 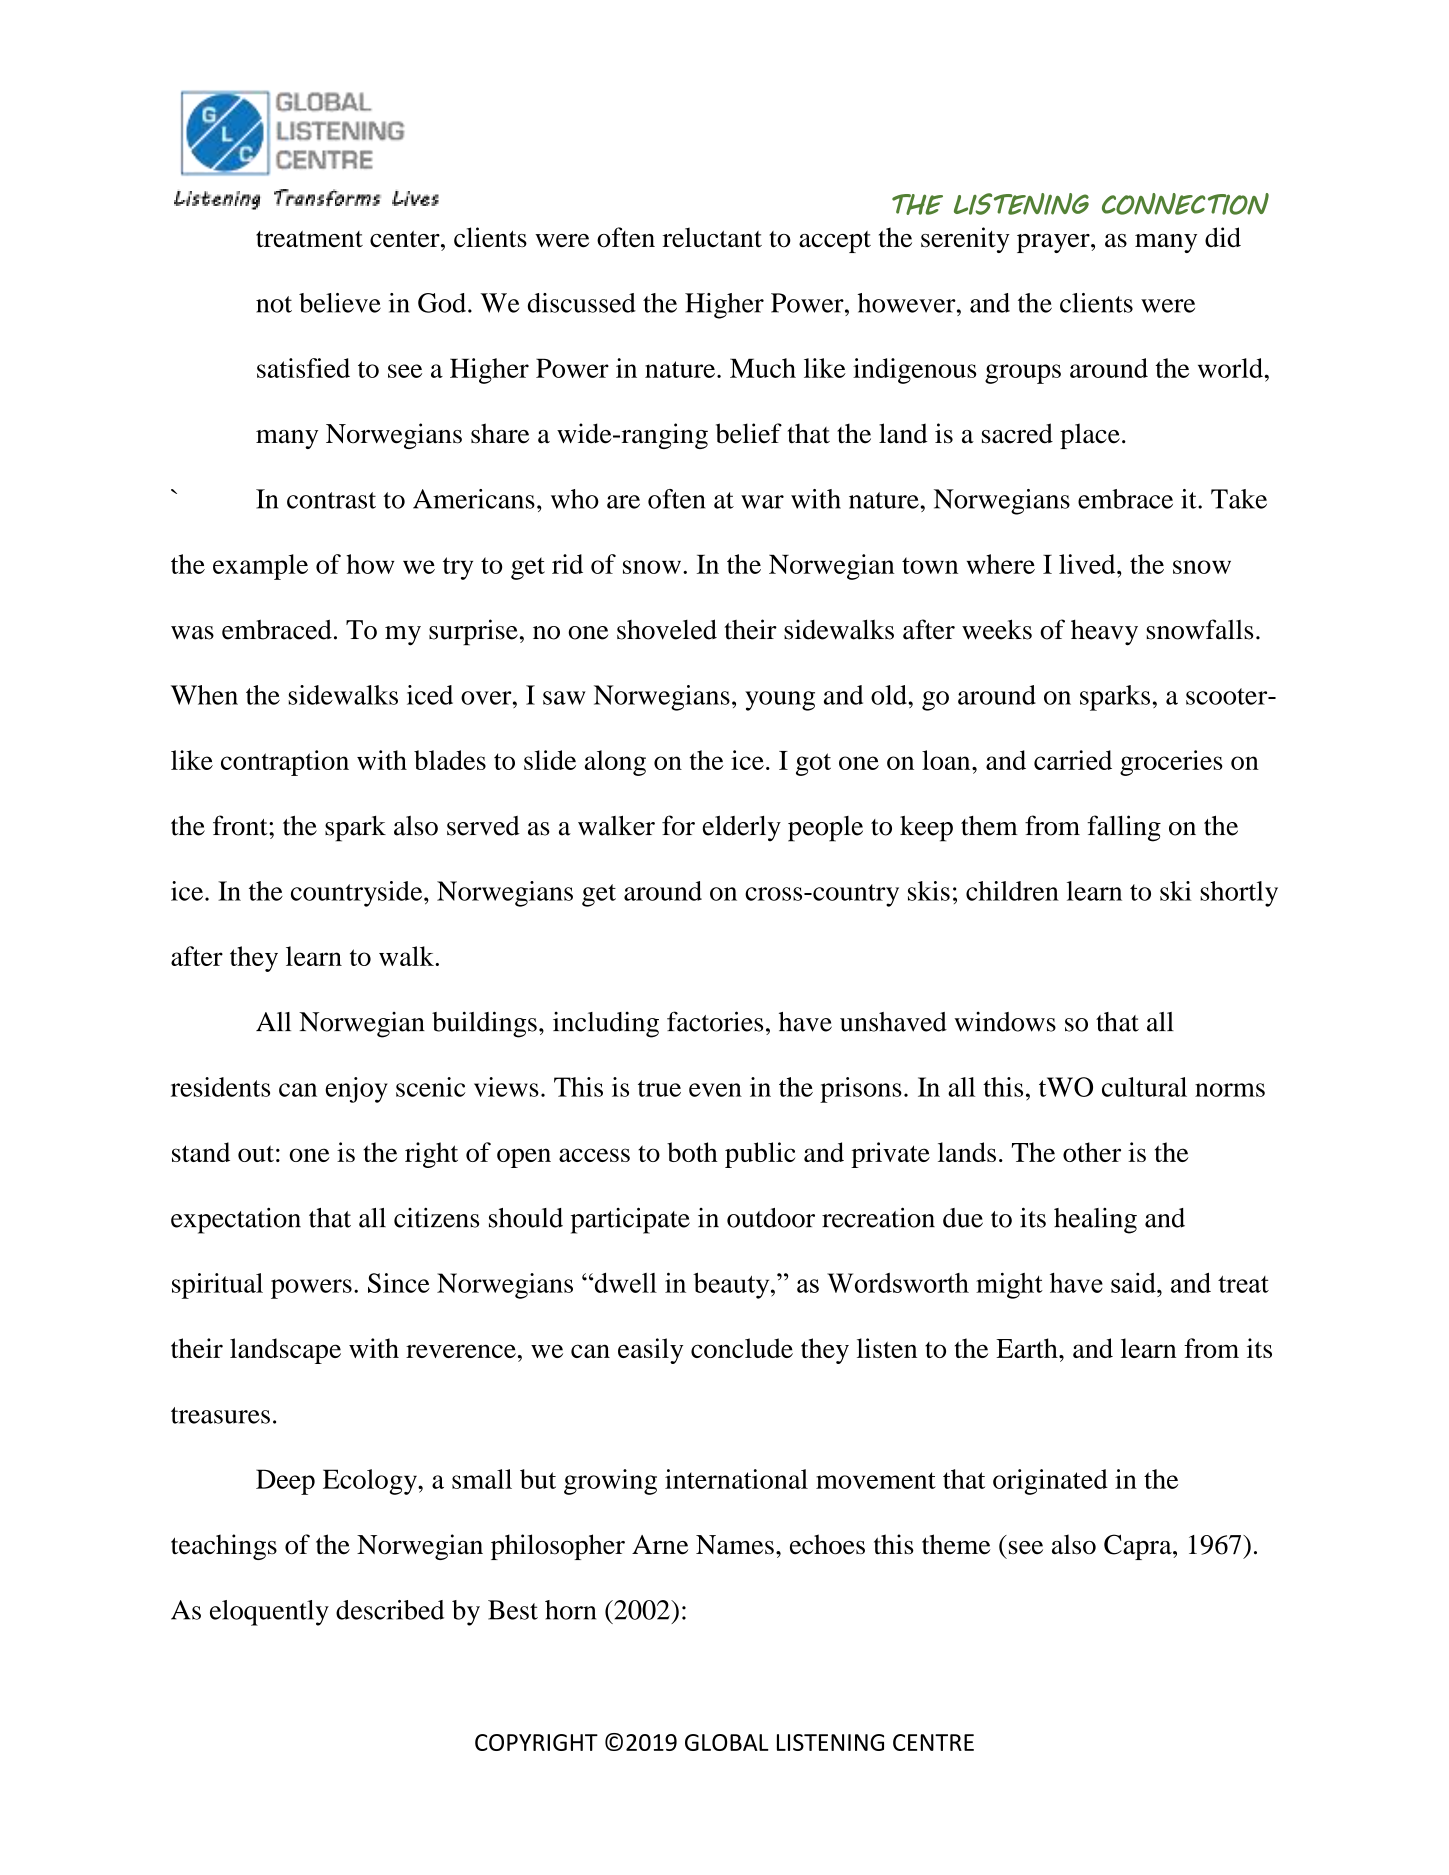 I want to click on enjoy, so click(x=356, y=1090).
